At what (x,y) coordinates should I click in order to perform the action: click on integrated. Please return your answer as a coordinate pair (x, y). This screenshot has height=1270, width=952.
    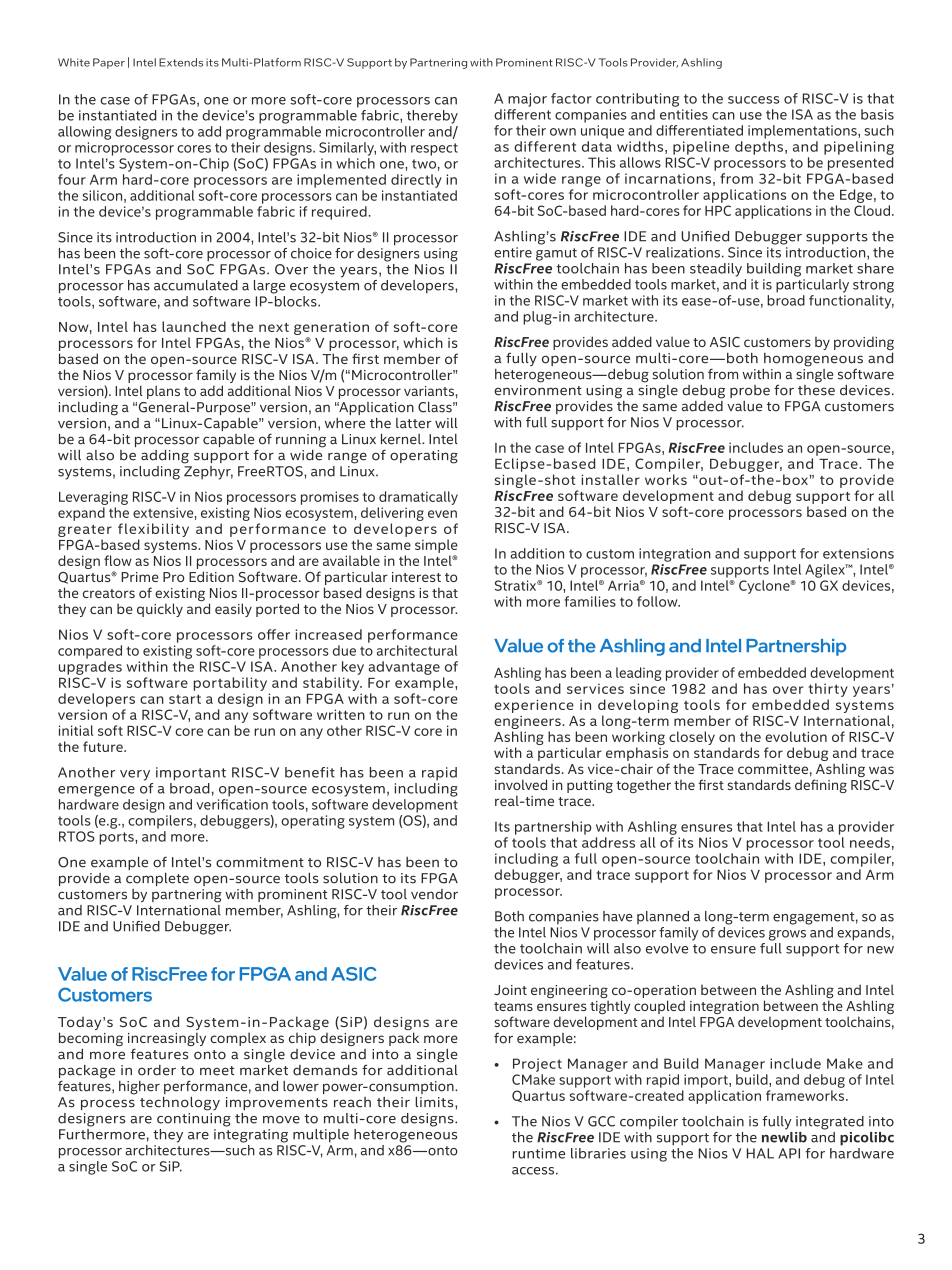
    Looking at the image, I should click on (830, 1123).
